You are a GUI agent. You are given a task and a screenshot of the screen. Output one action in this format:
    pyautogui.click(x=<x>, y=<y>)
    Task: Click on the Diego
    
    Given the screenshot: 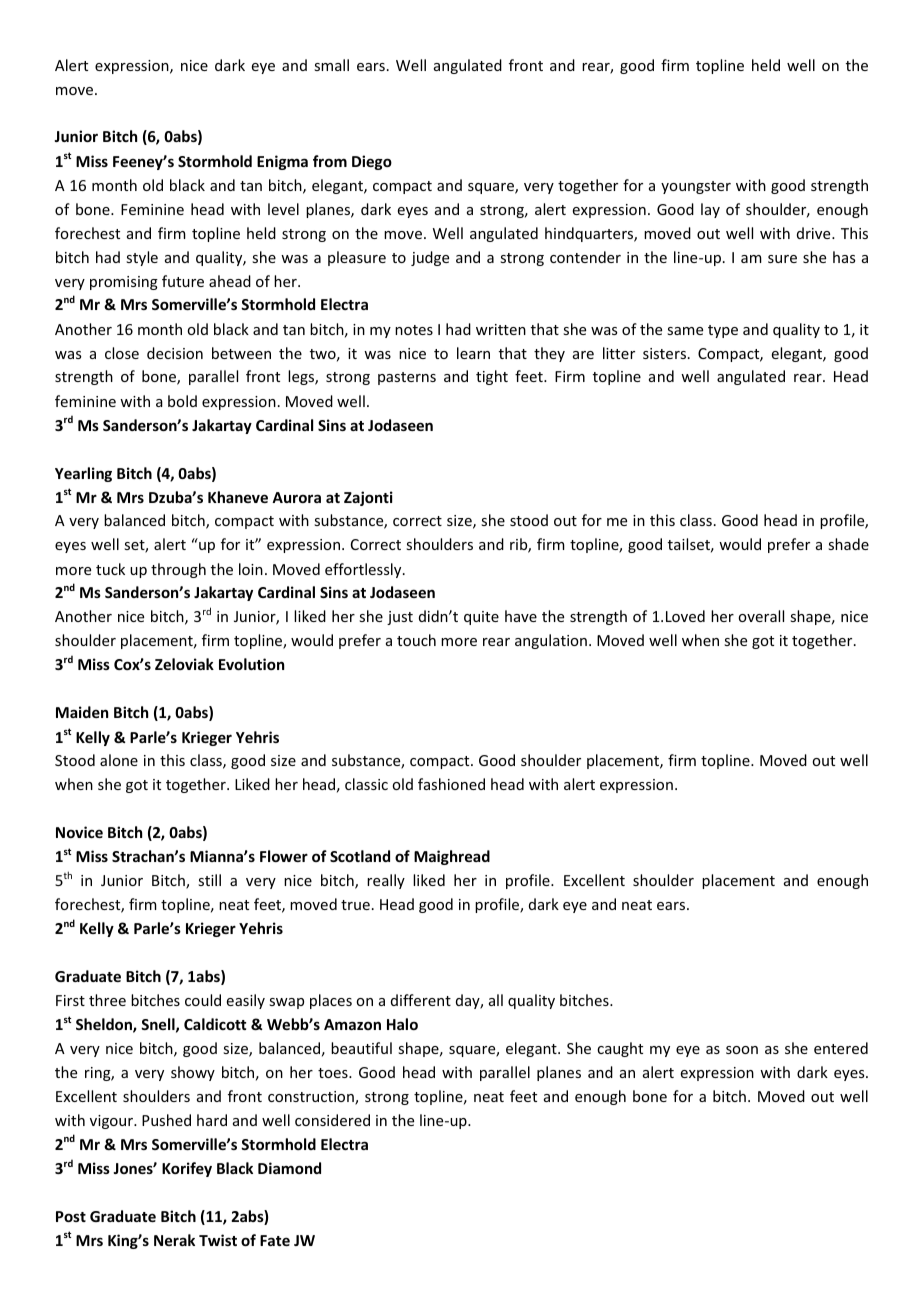 What is the action you would take?
    pyautogui.click(x=372, y=162)
